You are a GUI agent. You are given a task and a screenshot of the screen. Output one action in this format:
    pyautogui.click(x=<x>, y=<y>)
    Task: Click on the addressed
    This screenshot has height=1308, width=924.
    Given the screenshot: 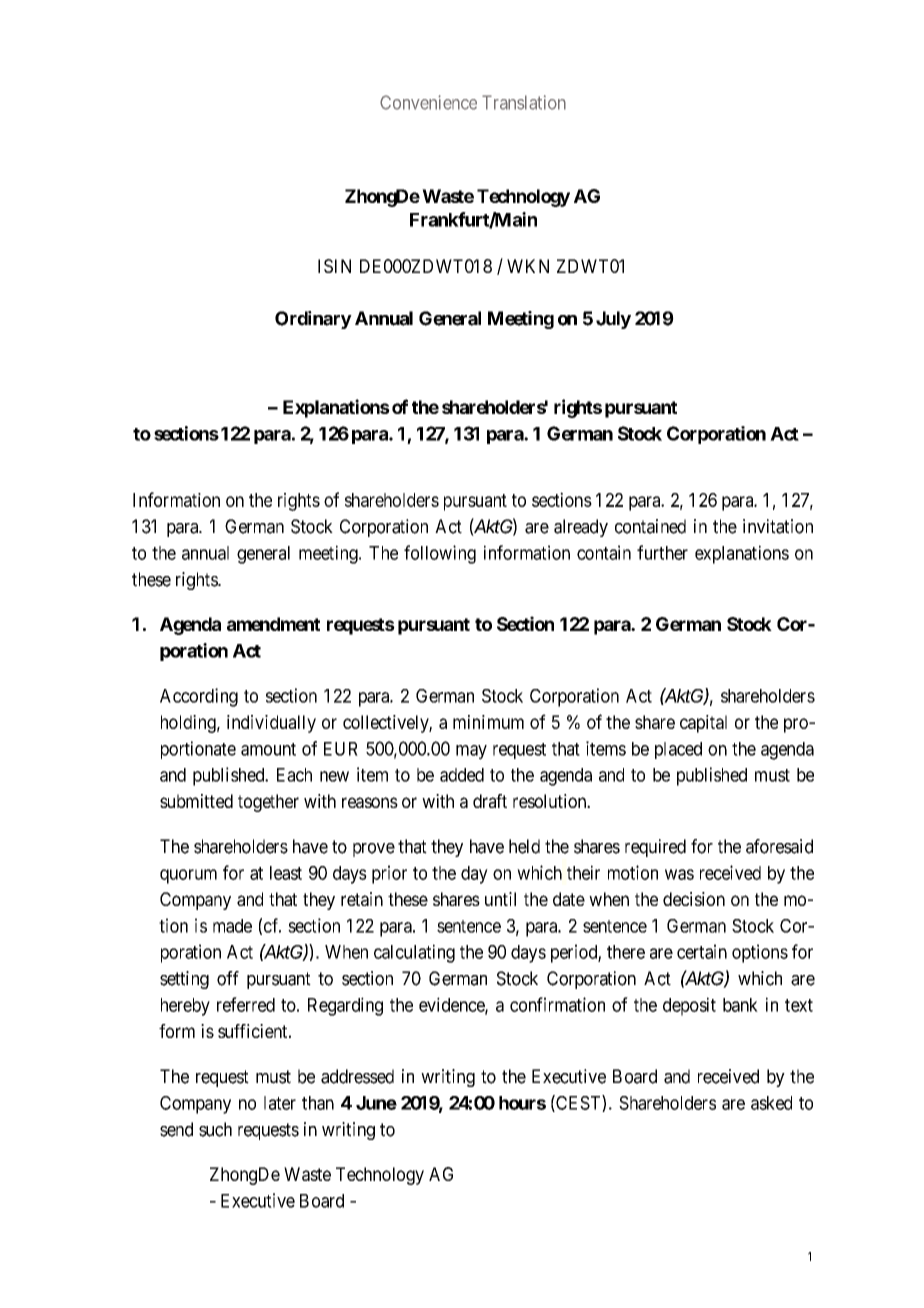 What is the action you would take?
    pyautogui.click(x=357, y=1076)
